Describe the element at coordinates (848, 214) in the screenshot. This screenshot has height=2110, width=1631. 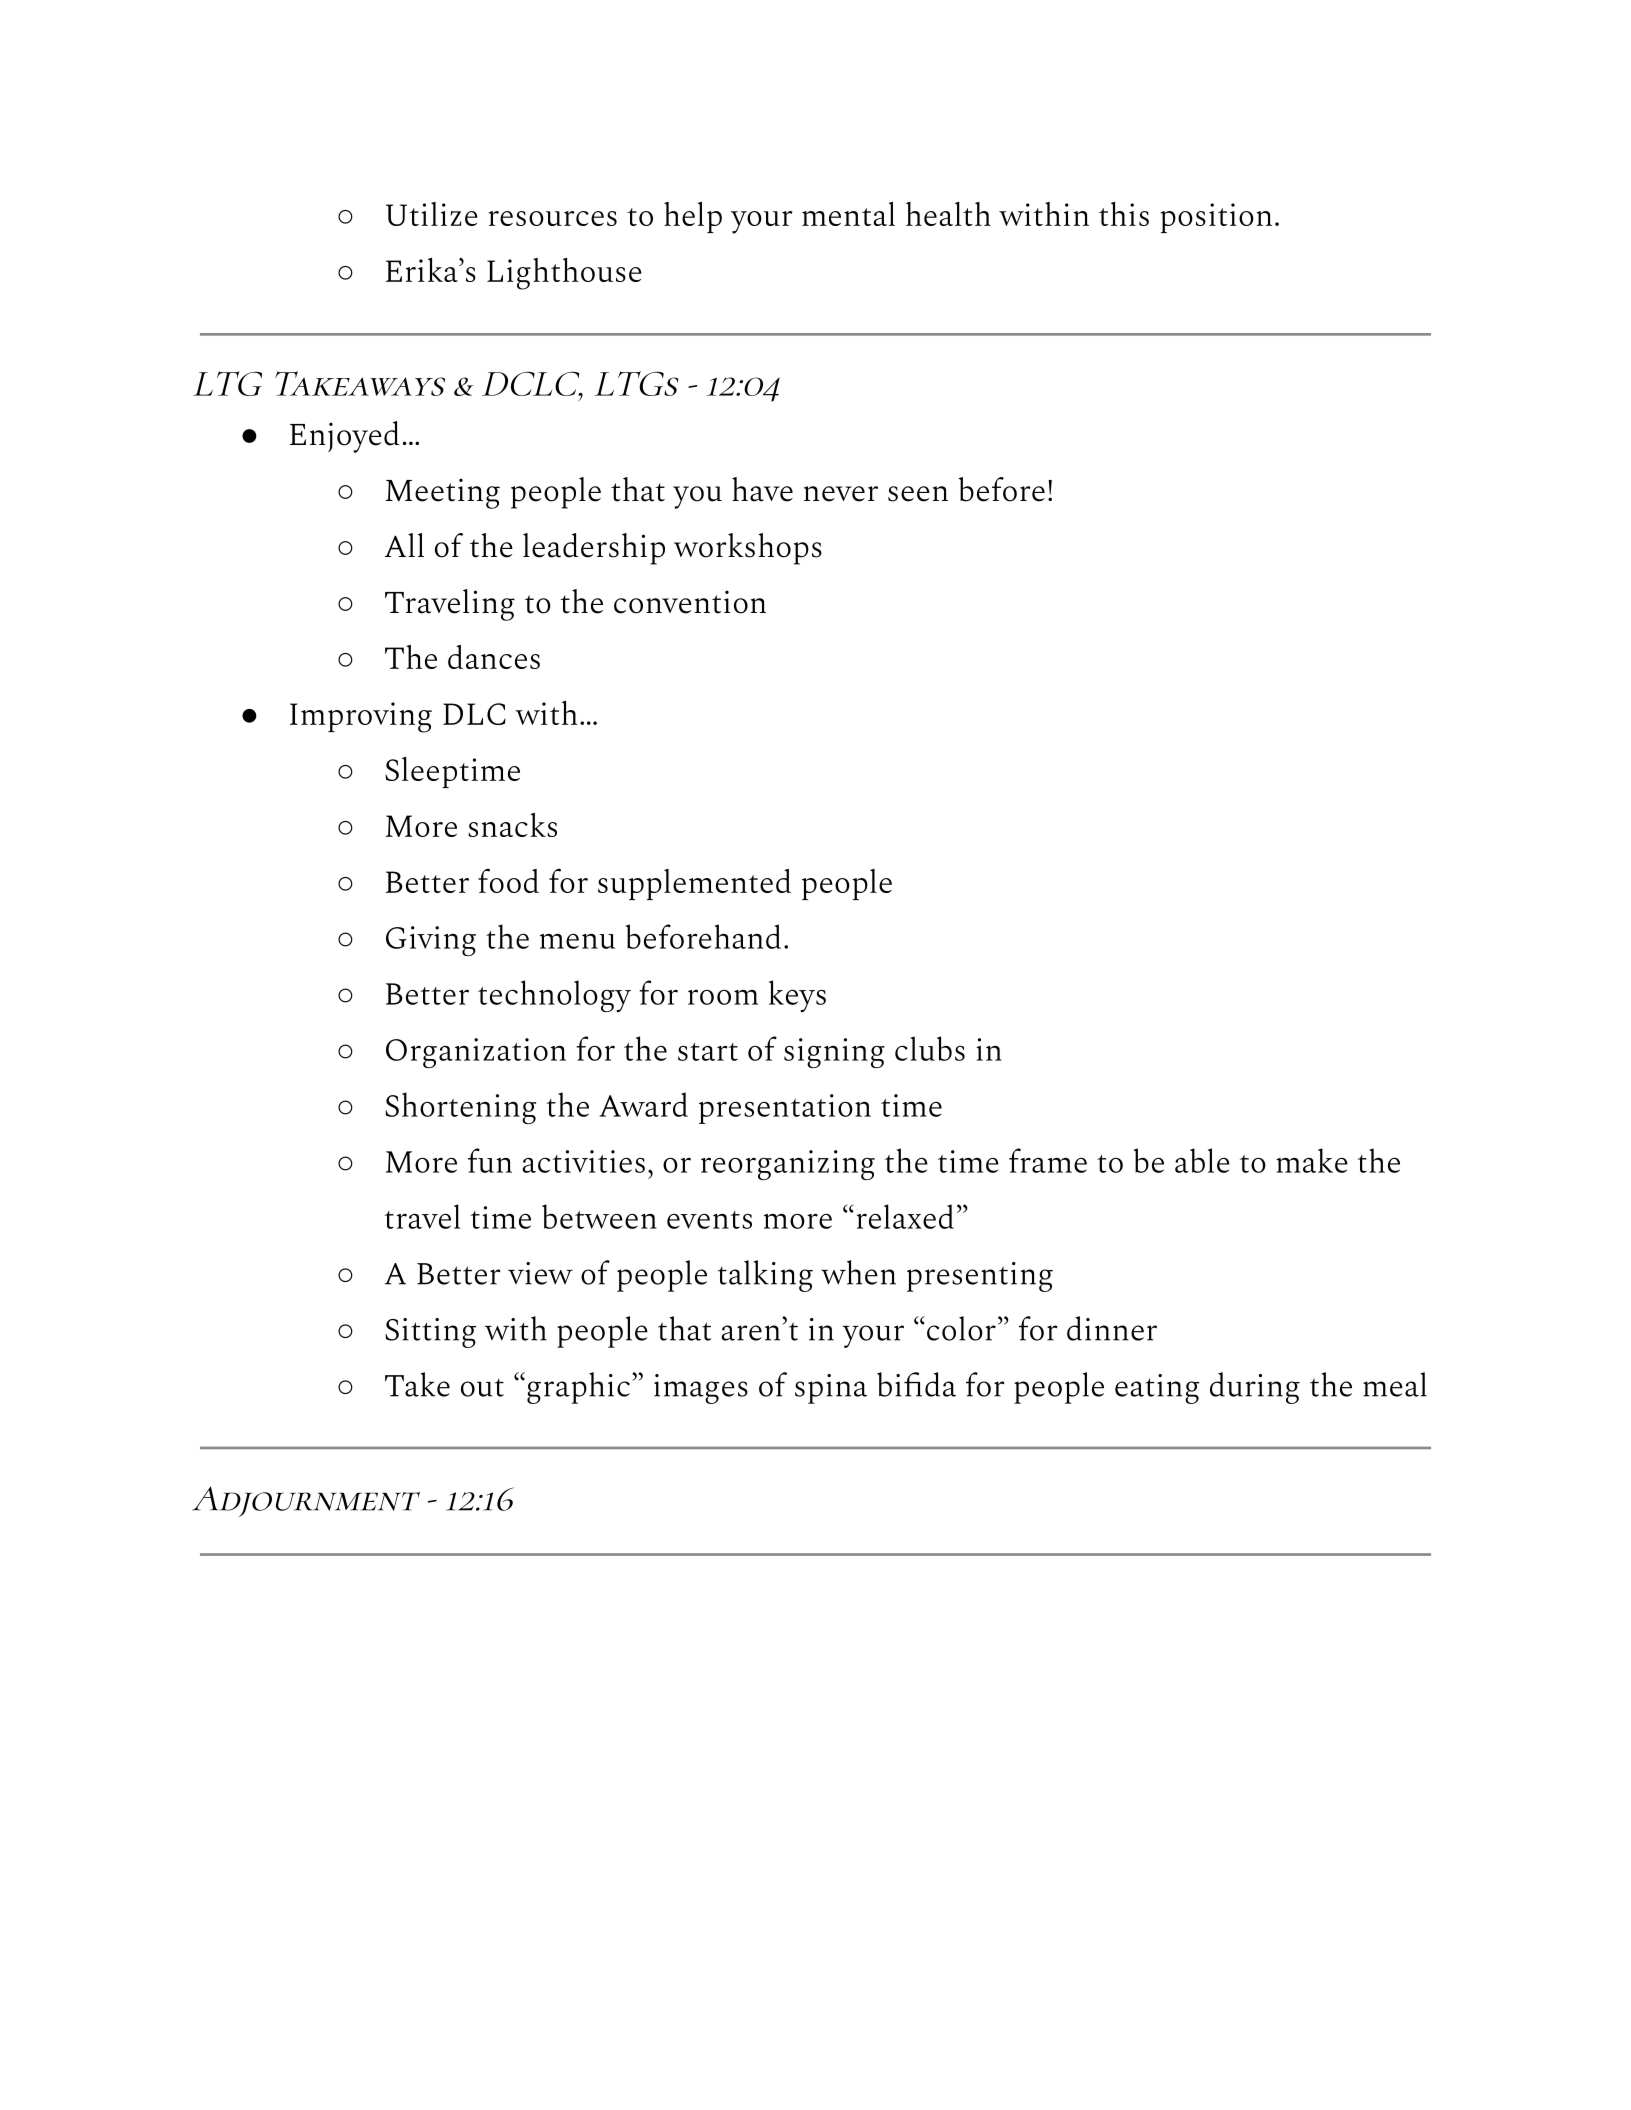
I see `mental` at that location.
